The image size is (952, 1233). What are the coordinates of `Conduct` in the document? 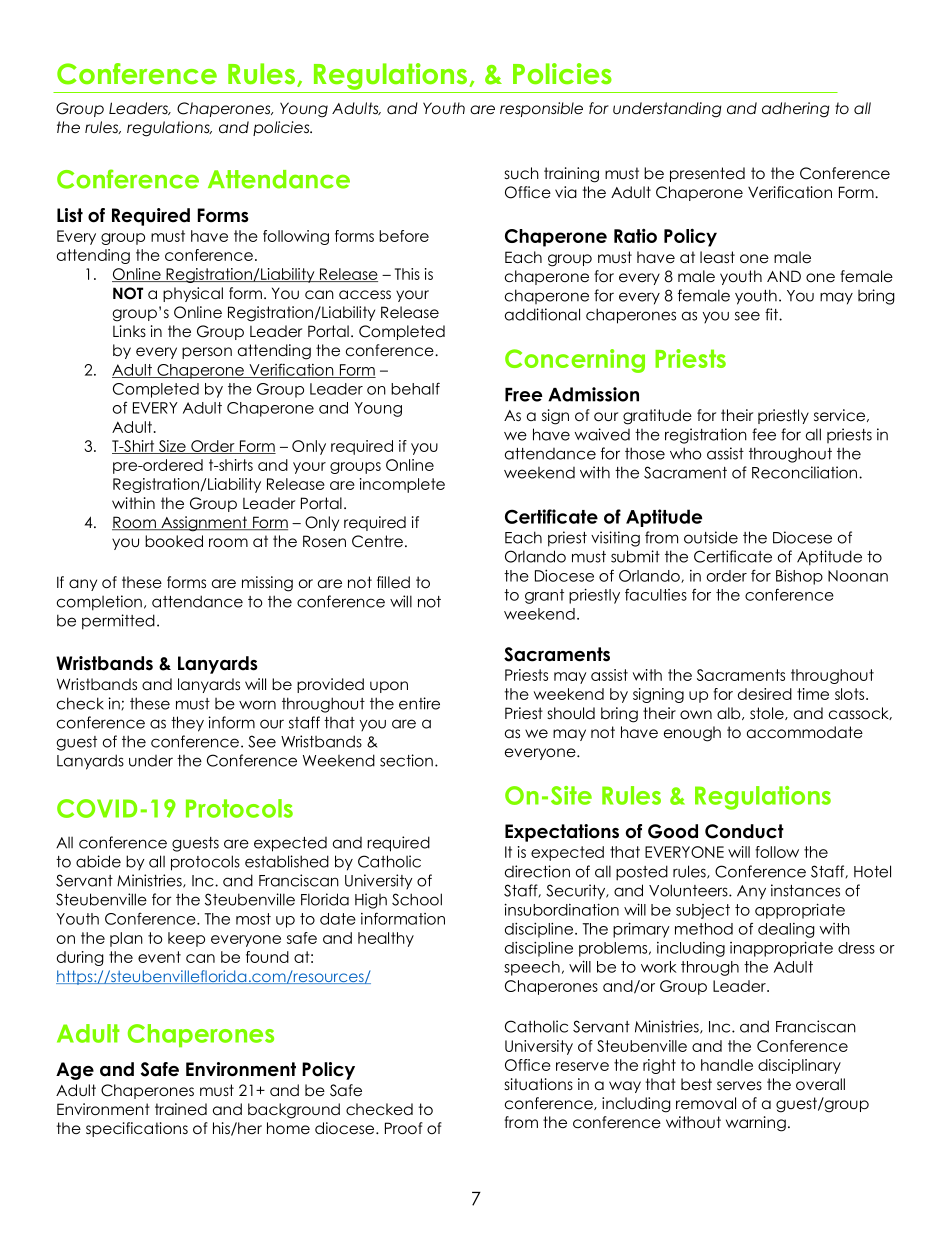 It's located at (744, 831).
